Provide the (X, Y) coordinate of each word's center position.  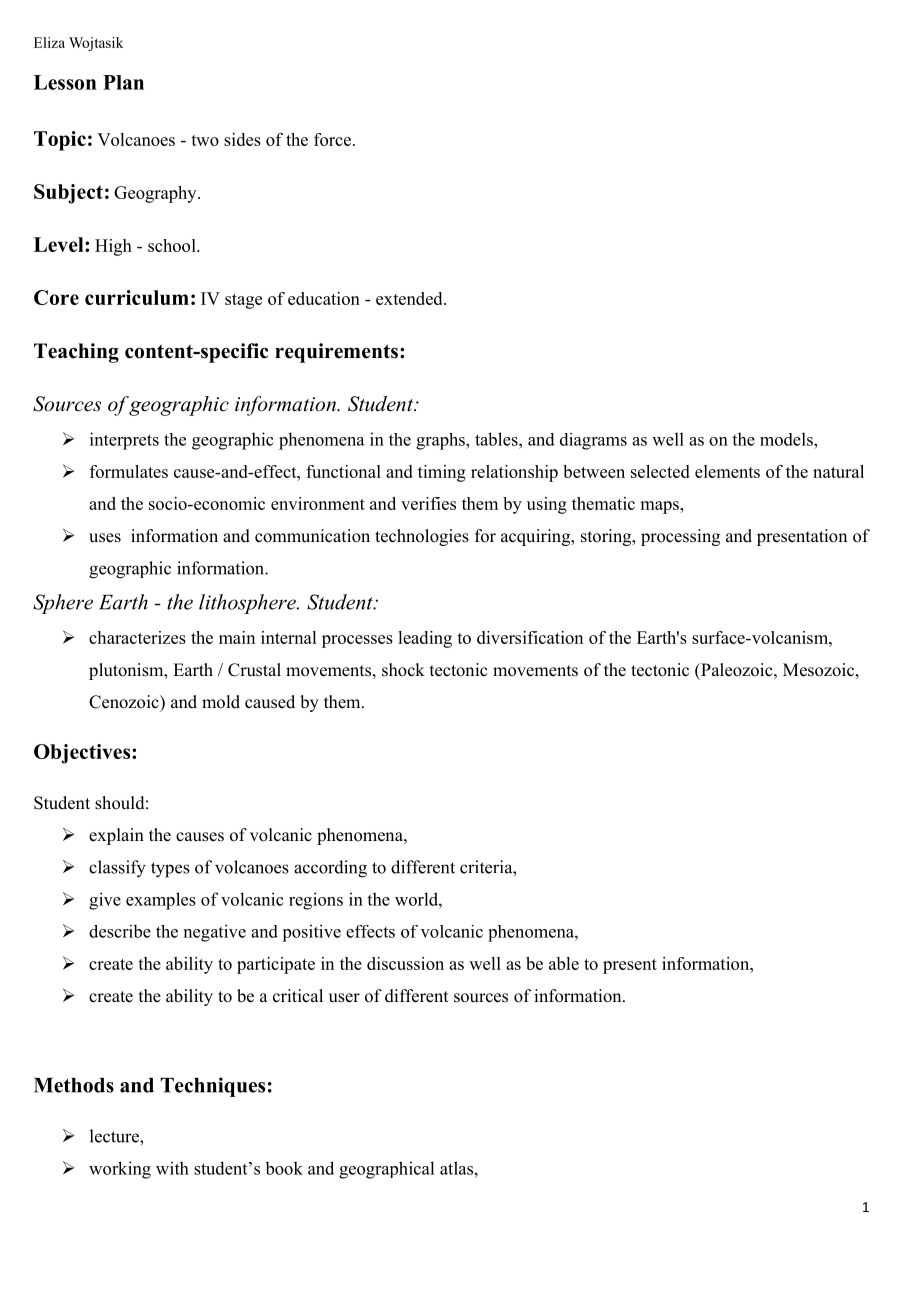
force (334, 139)
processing (680, 537)
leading (425, 639)
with (172, 1168)
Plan (123, 82)
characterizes (137, 637)
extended (410, 298)
